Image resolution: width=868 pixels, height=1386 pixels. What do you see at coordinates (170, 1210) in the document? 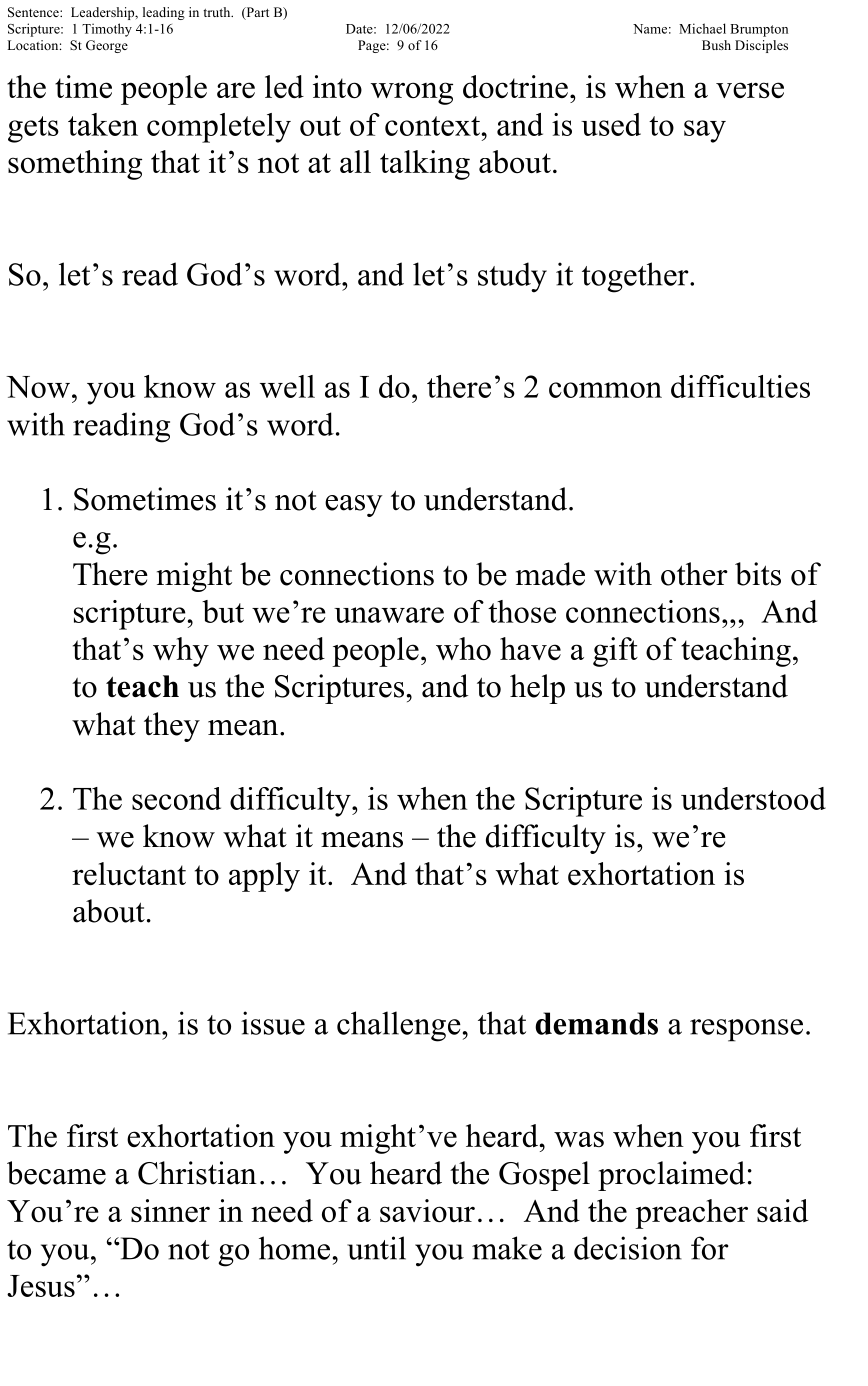
I see `sinner` at bounding box center [170, 1210].
